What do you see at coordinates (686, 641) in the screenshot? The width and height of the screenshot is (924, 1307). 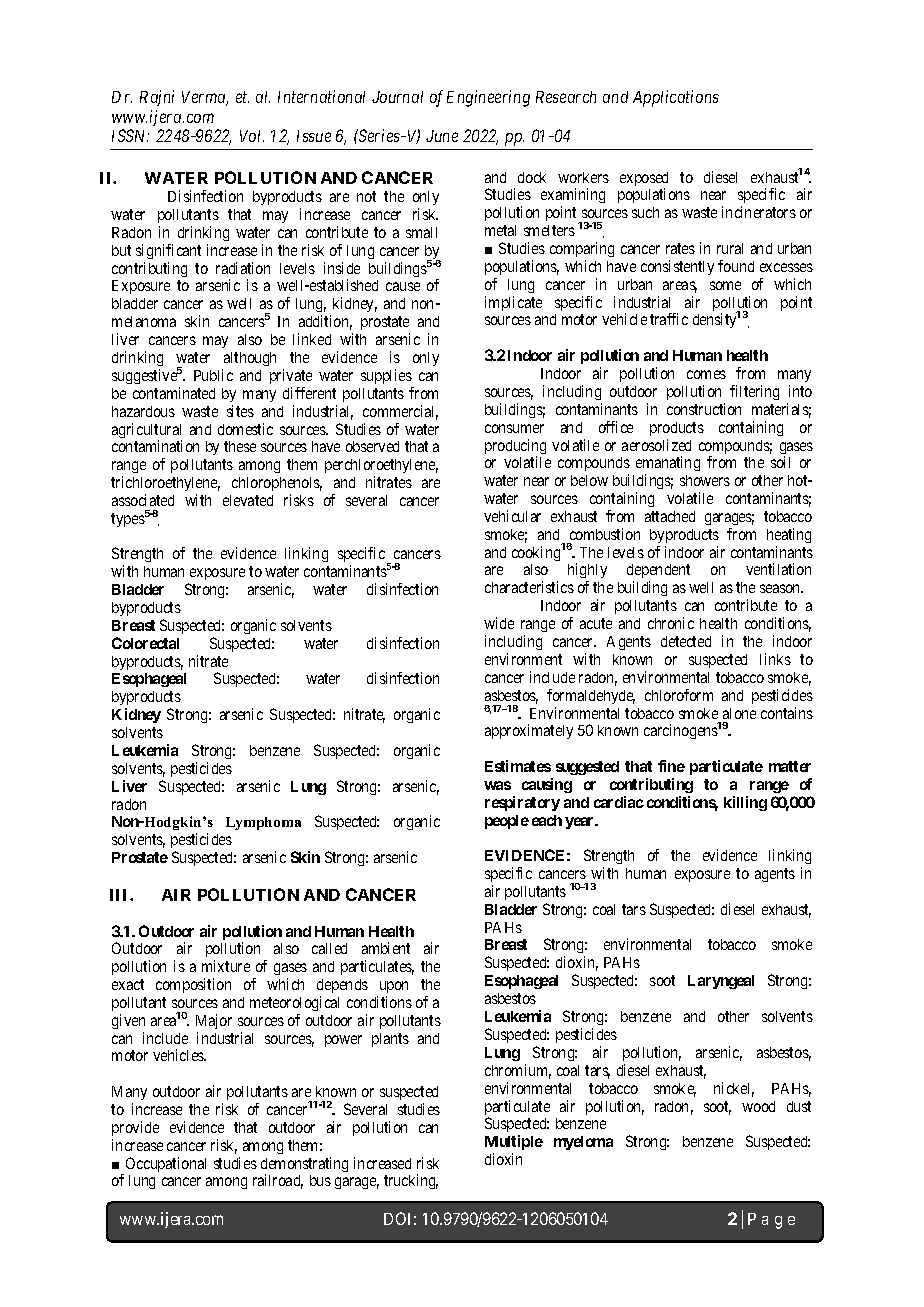 I see `detected` at bounding box center [686, 641].
